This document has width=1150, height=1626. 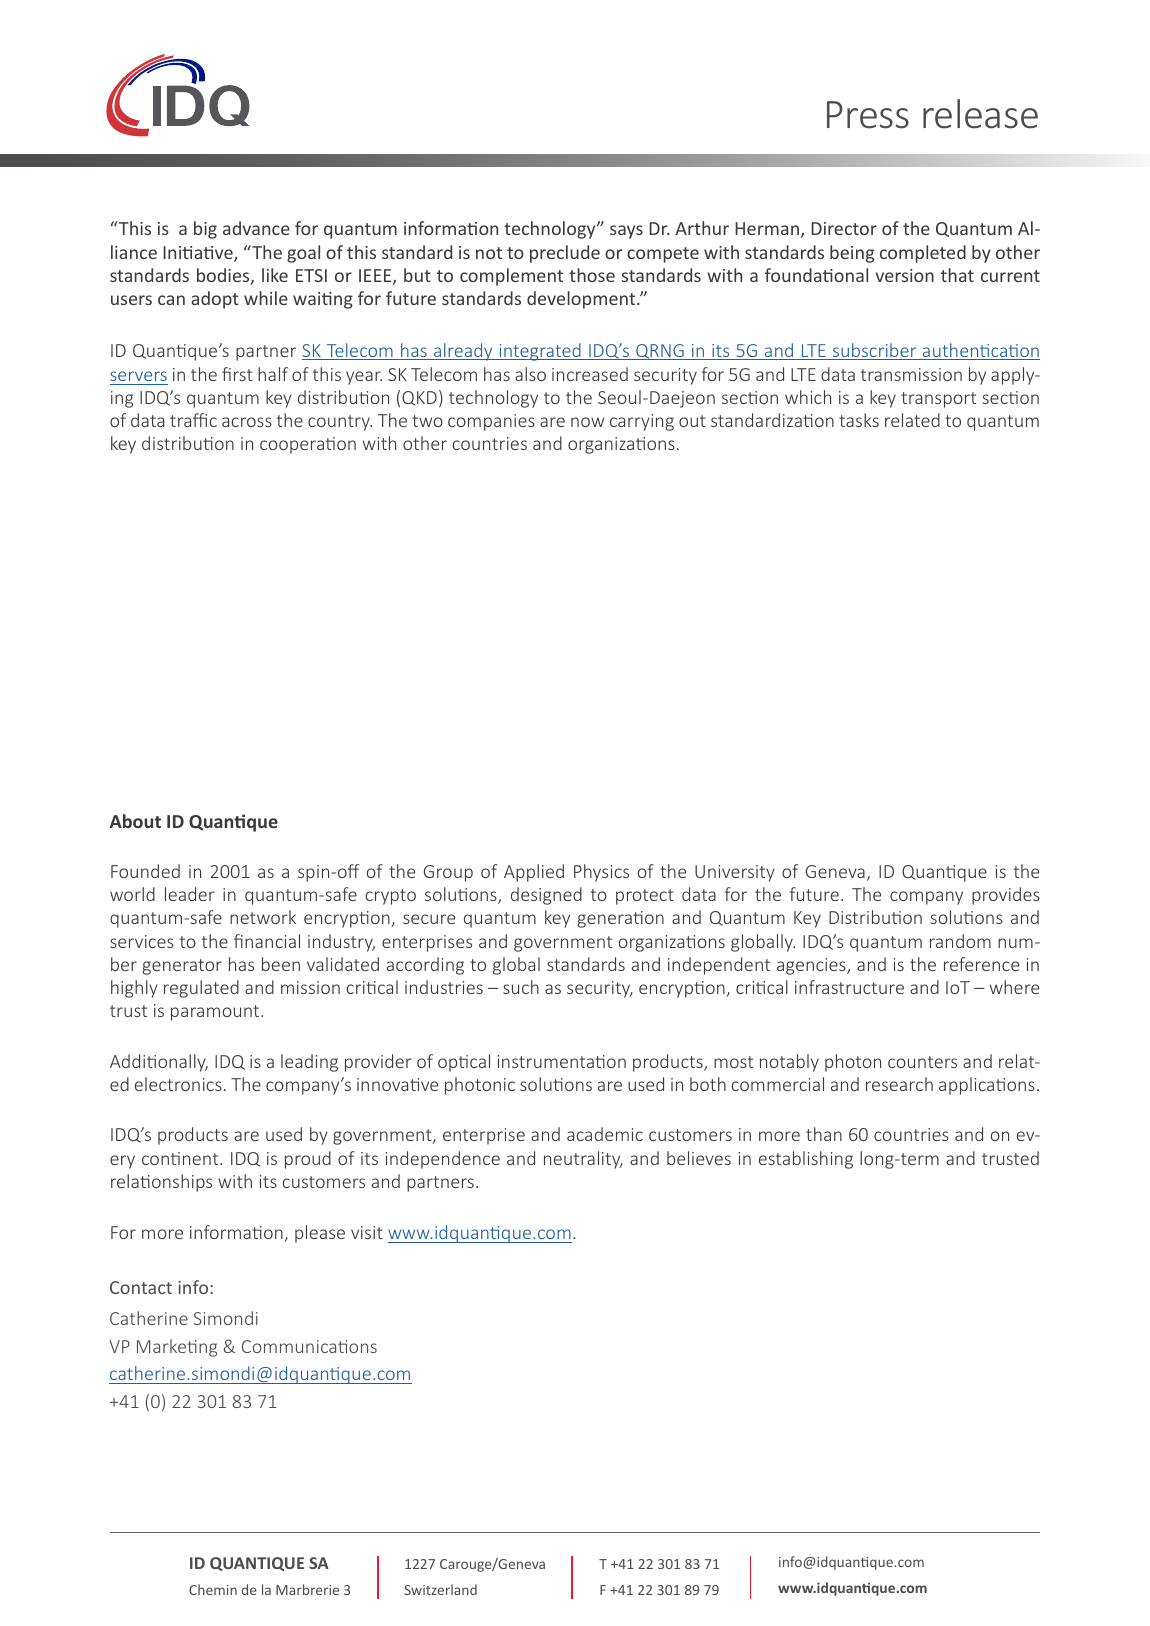 I want to click on instrumentation, so click(x=562, y=1061).
